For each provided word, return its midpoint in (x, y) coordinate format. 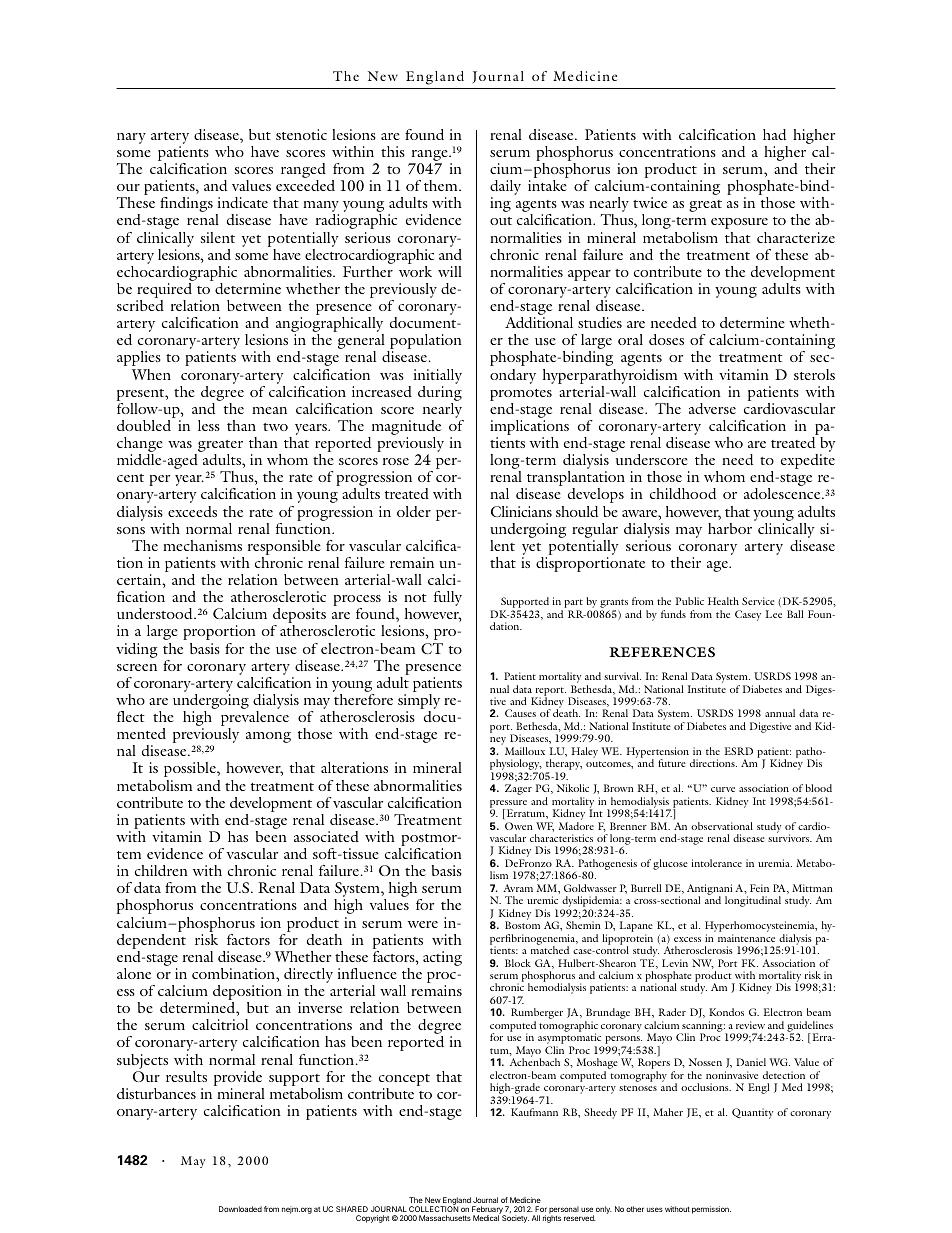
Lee (774, 614)
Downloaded (240, 1209)
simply (419, 703)
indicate (243, 202)
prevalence (255, 720)
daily (505, 189)
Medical (486, 1218)
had (774, 134)
